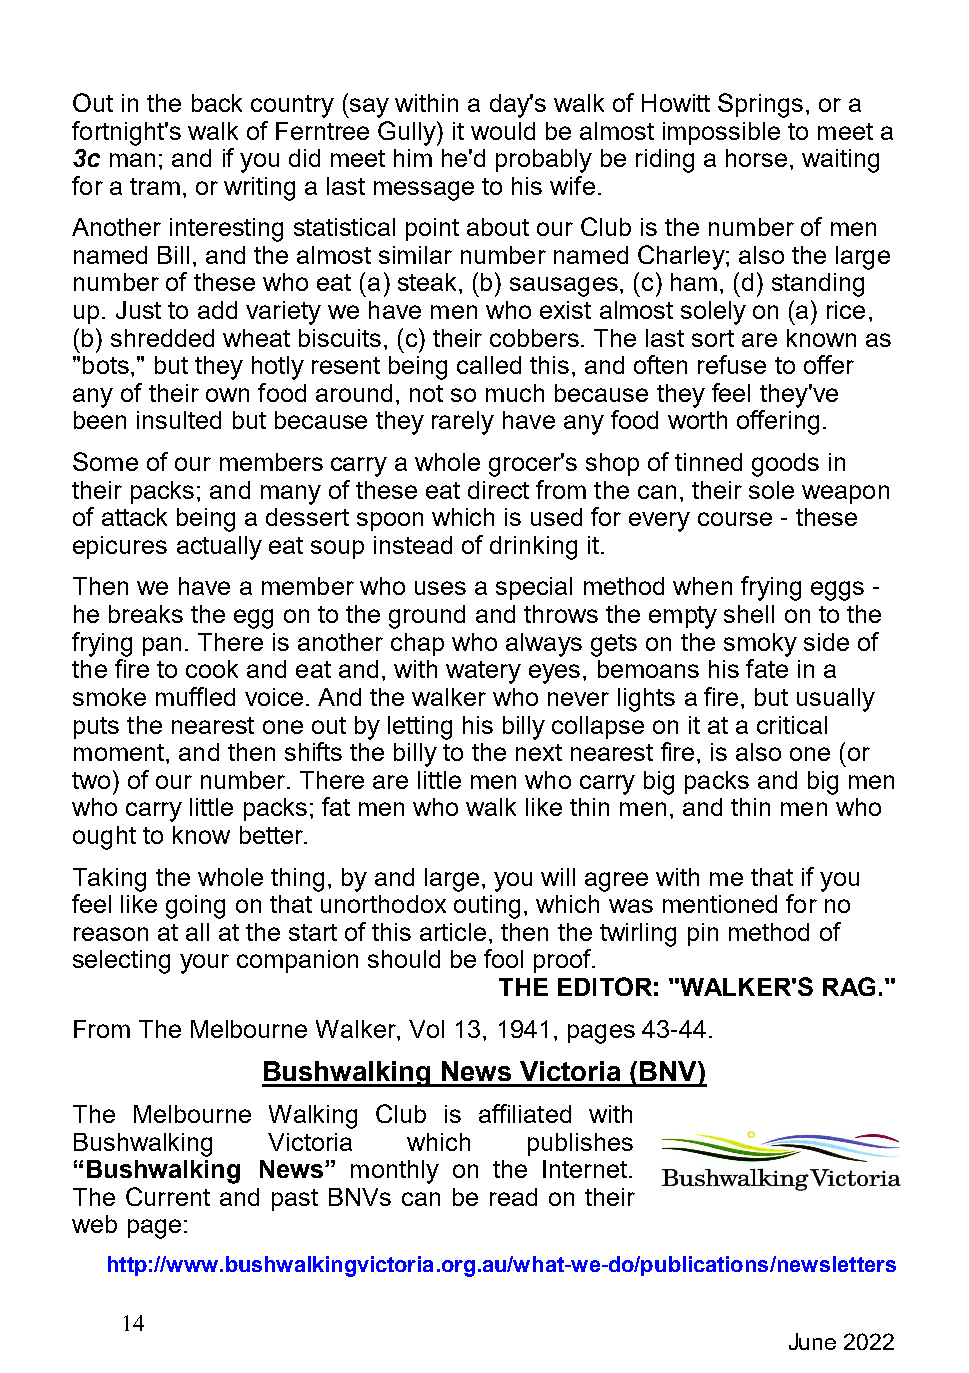 This screenshot has width=969, height=1373. What do you see at coordinates (217, 103) in the screenshot?
I see `back` at bounding box center [217, 103].
